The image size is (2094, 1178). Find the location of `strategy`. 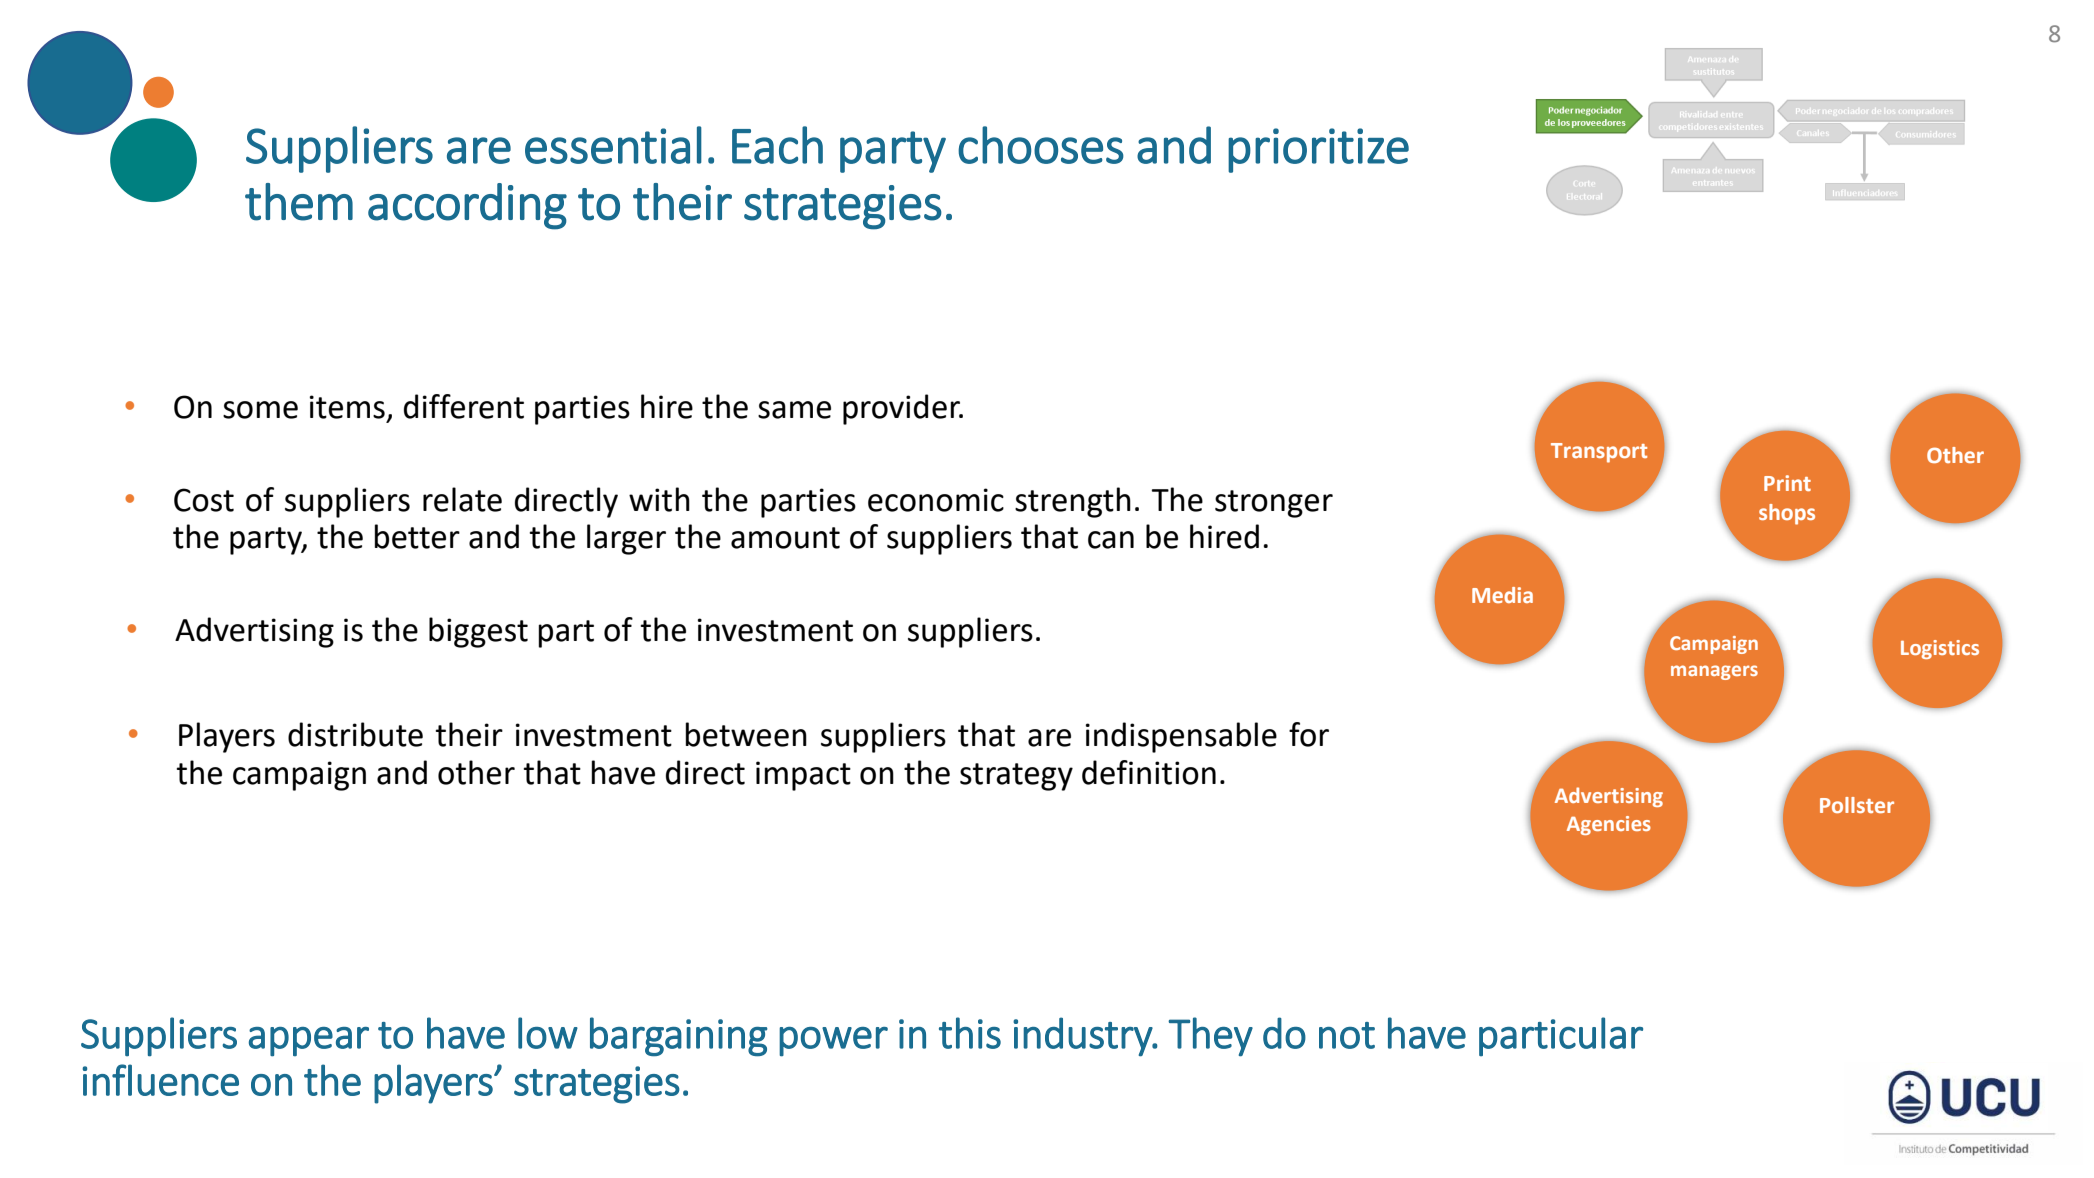

strategy is located at coordinates (1016, 777).
